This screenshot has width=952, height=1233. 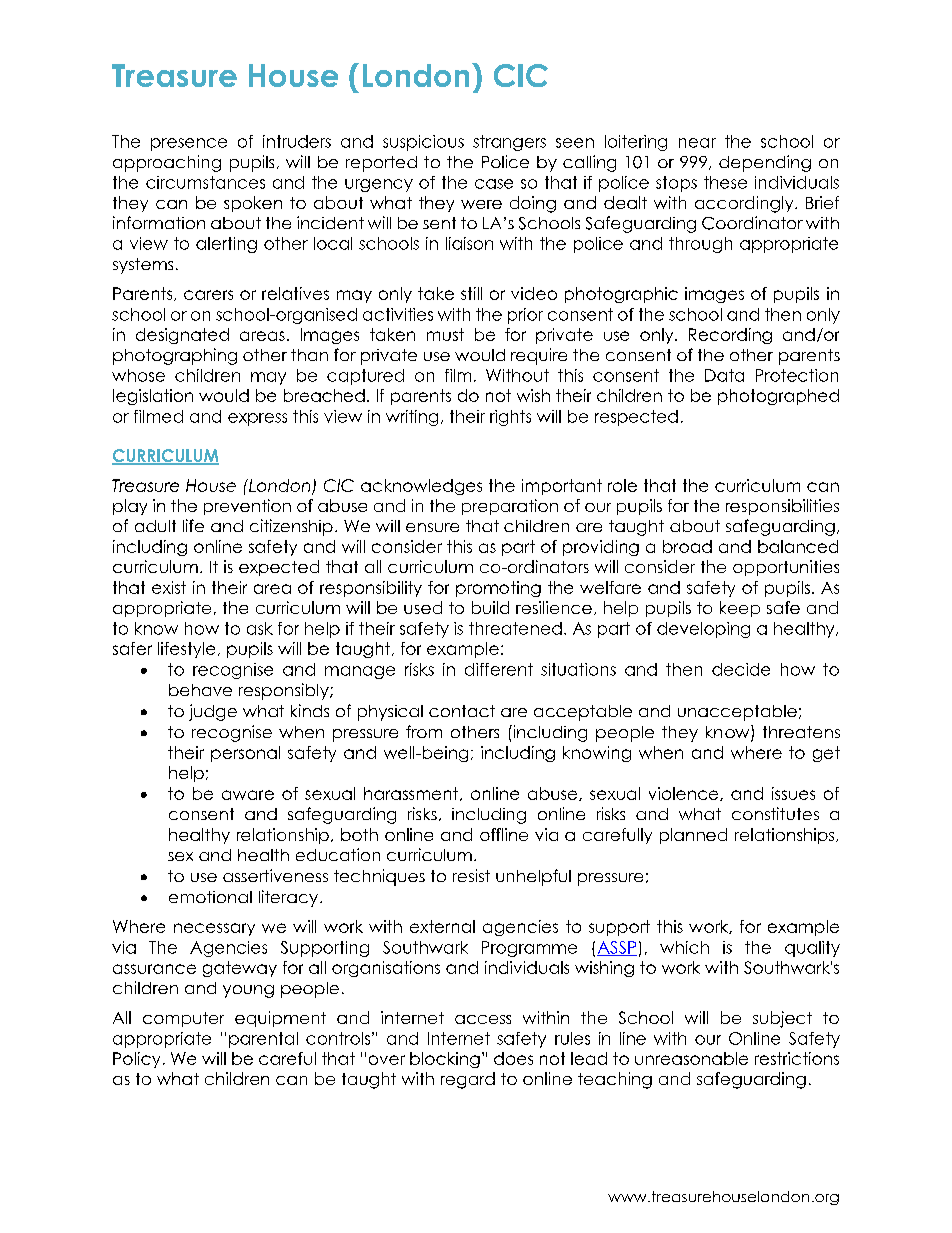 What do you see at coordinates (245, 754) in the screenshot?
I see `personal` at bounding box center [245, 754].
